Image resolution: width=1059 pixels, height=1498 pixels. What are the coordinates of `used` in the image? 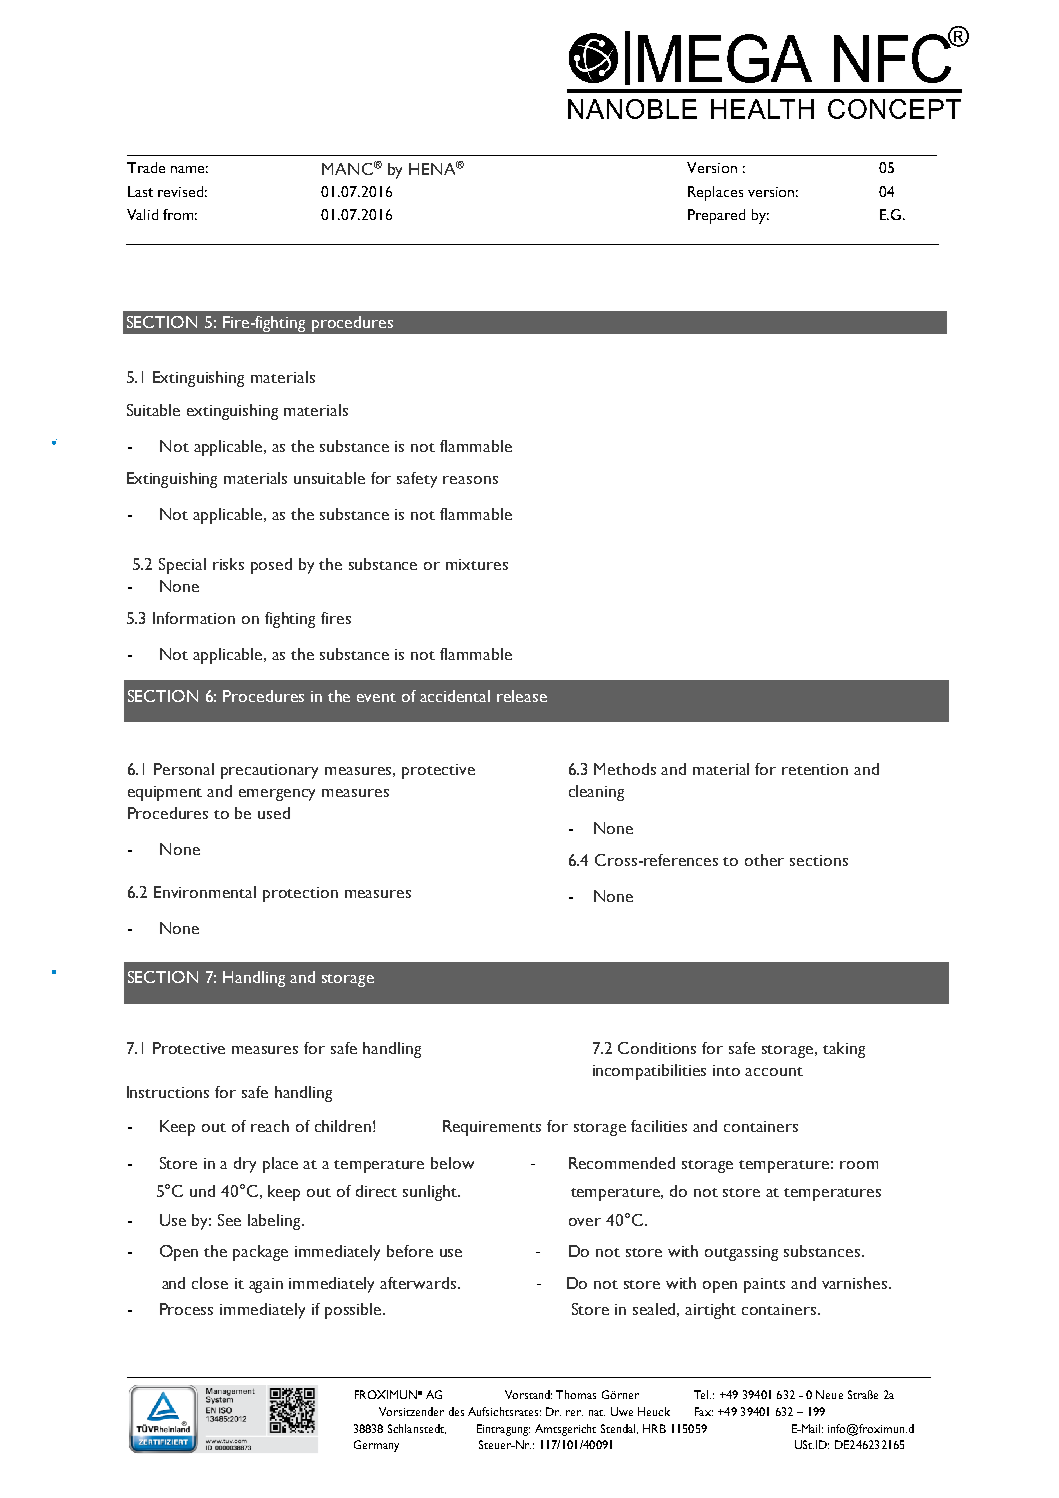 It's located at (274, 813).
